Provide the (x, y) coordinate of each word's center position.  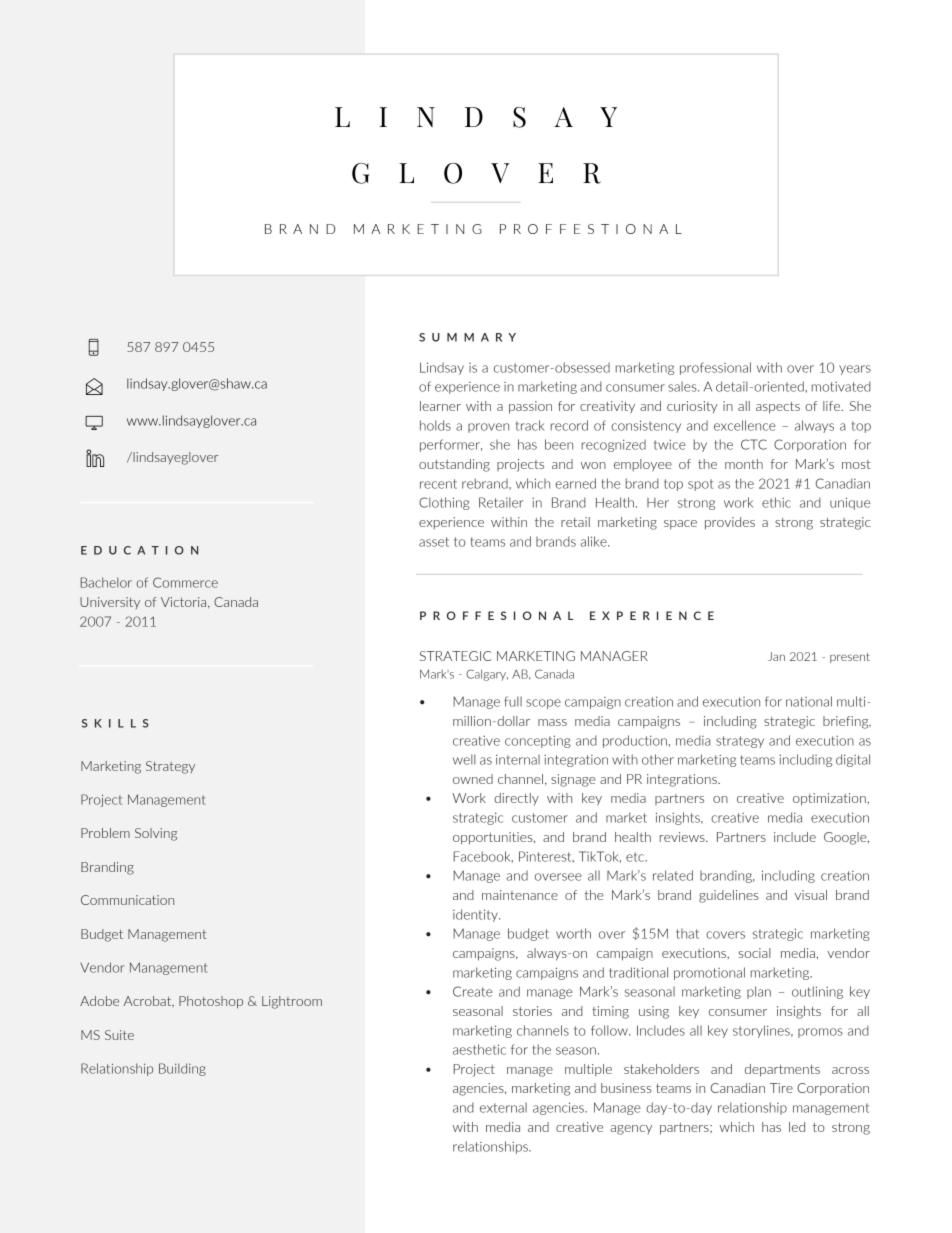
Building (182, 1069)
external (503, 1107)
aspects (778, 408)
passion (530, 407)
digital (853, 760)
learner (440, 406)
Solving (156, 834)
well (464, 759)
